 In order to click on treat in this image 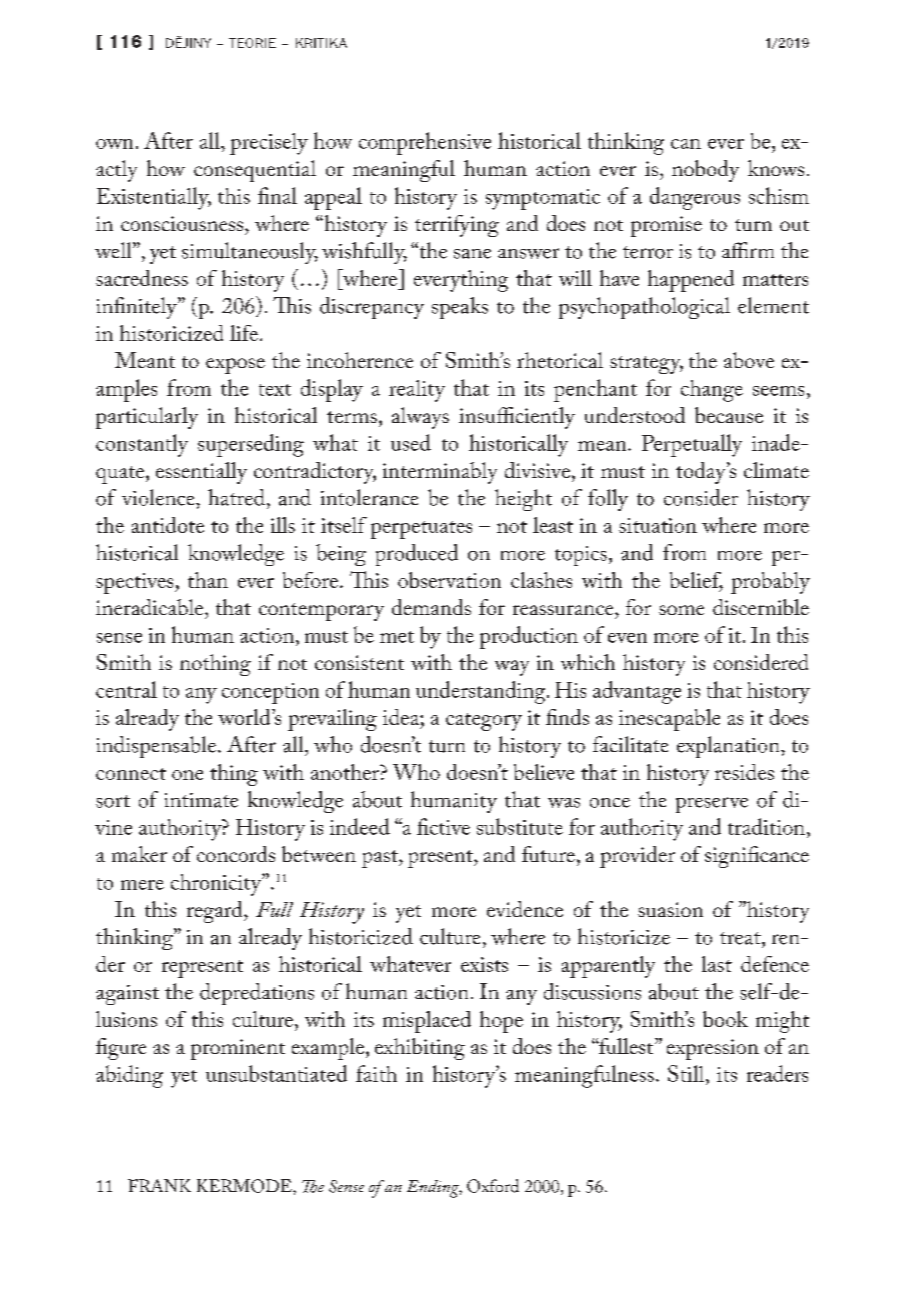, I will do `click(741, 938)`.
